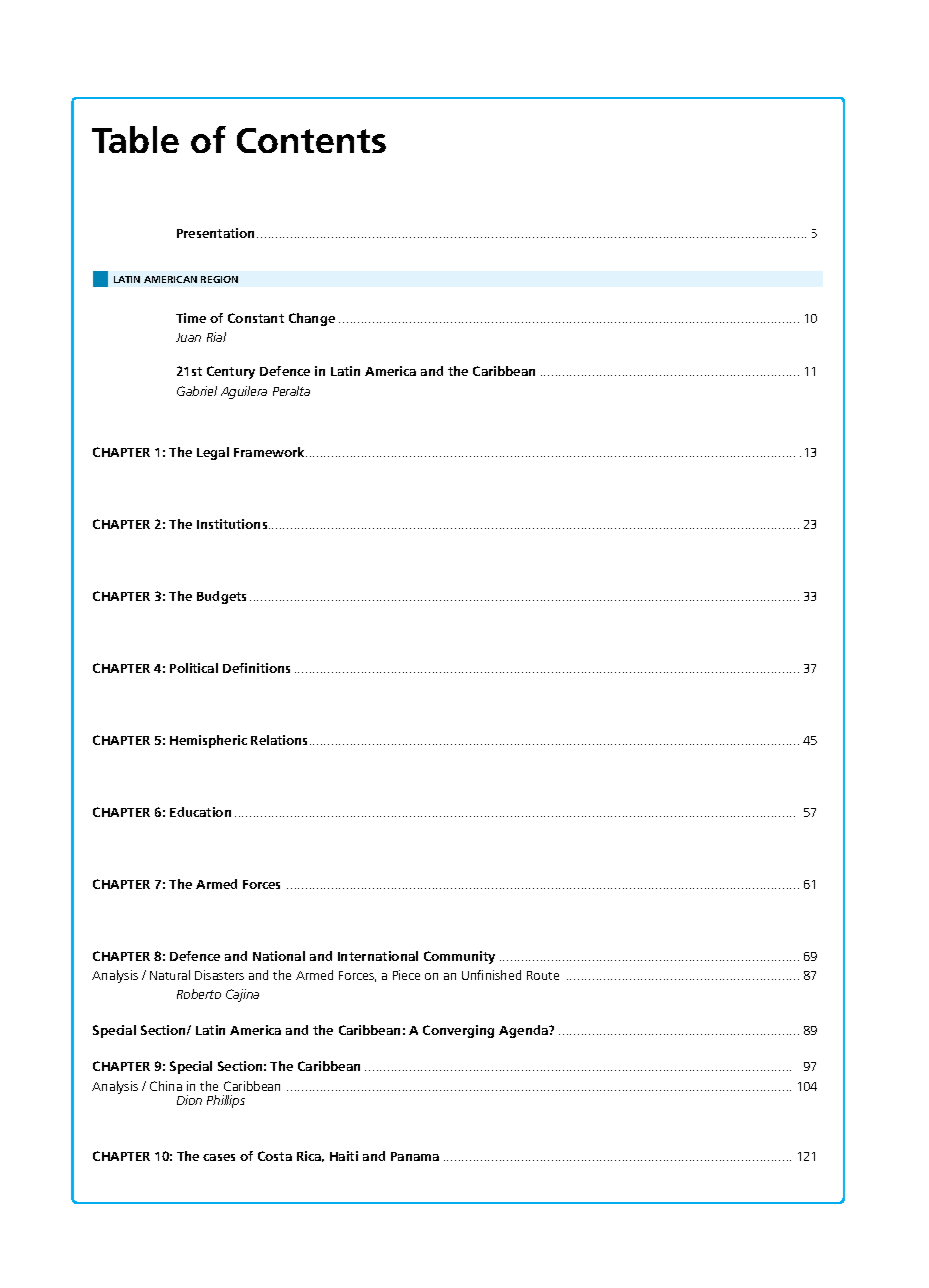 The height and width of the screenshot is (1288, 929). What do you see at coordinates (459, 957) in the screenshot?
I see `Community` at bounding box center [459, 957].
